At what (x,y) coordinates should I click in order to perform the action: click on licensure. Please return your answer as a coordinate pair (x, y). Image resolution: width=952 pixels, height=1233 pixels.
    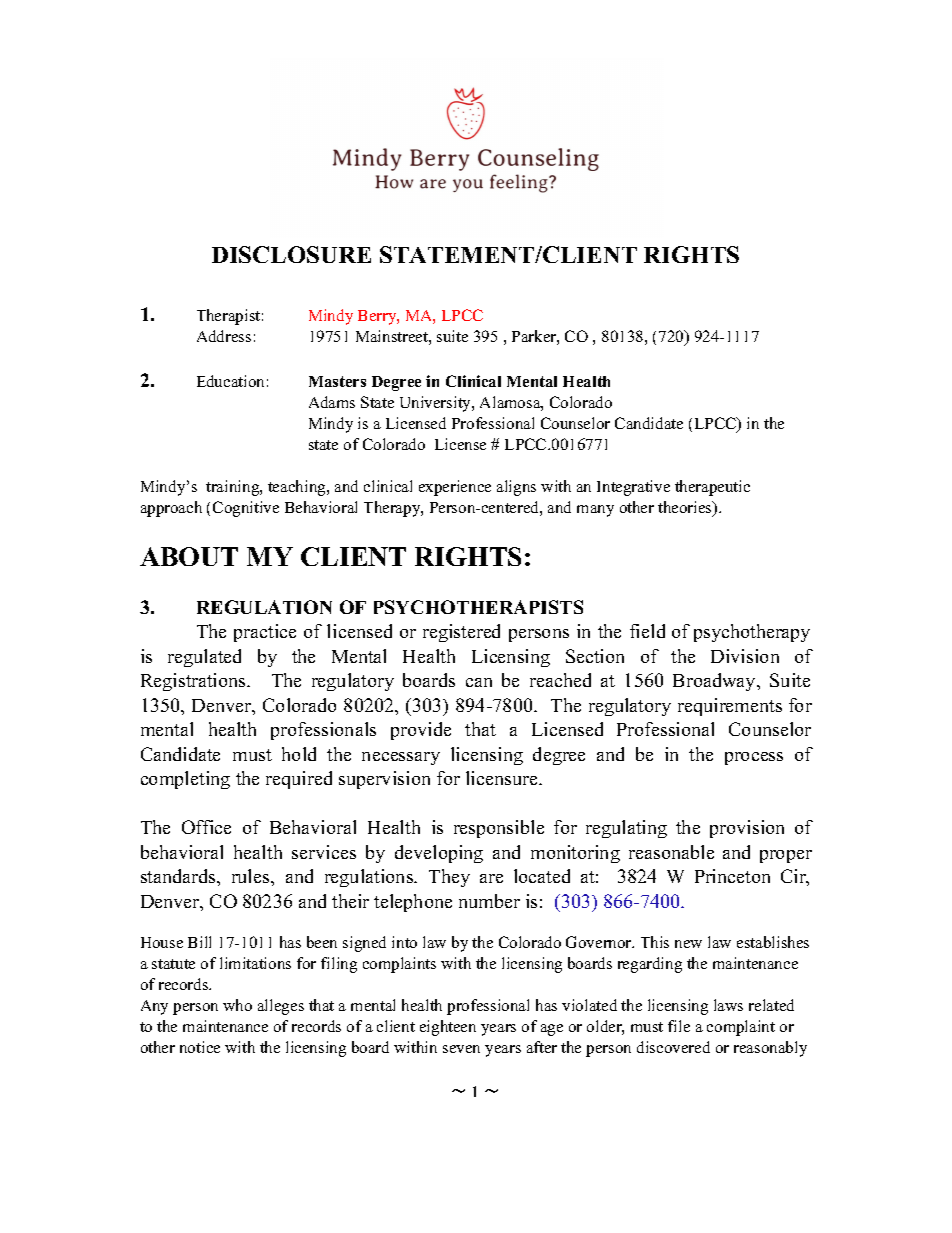
    Looking at the image, I should click on (503, 778).
